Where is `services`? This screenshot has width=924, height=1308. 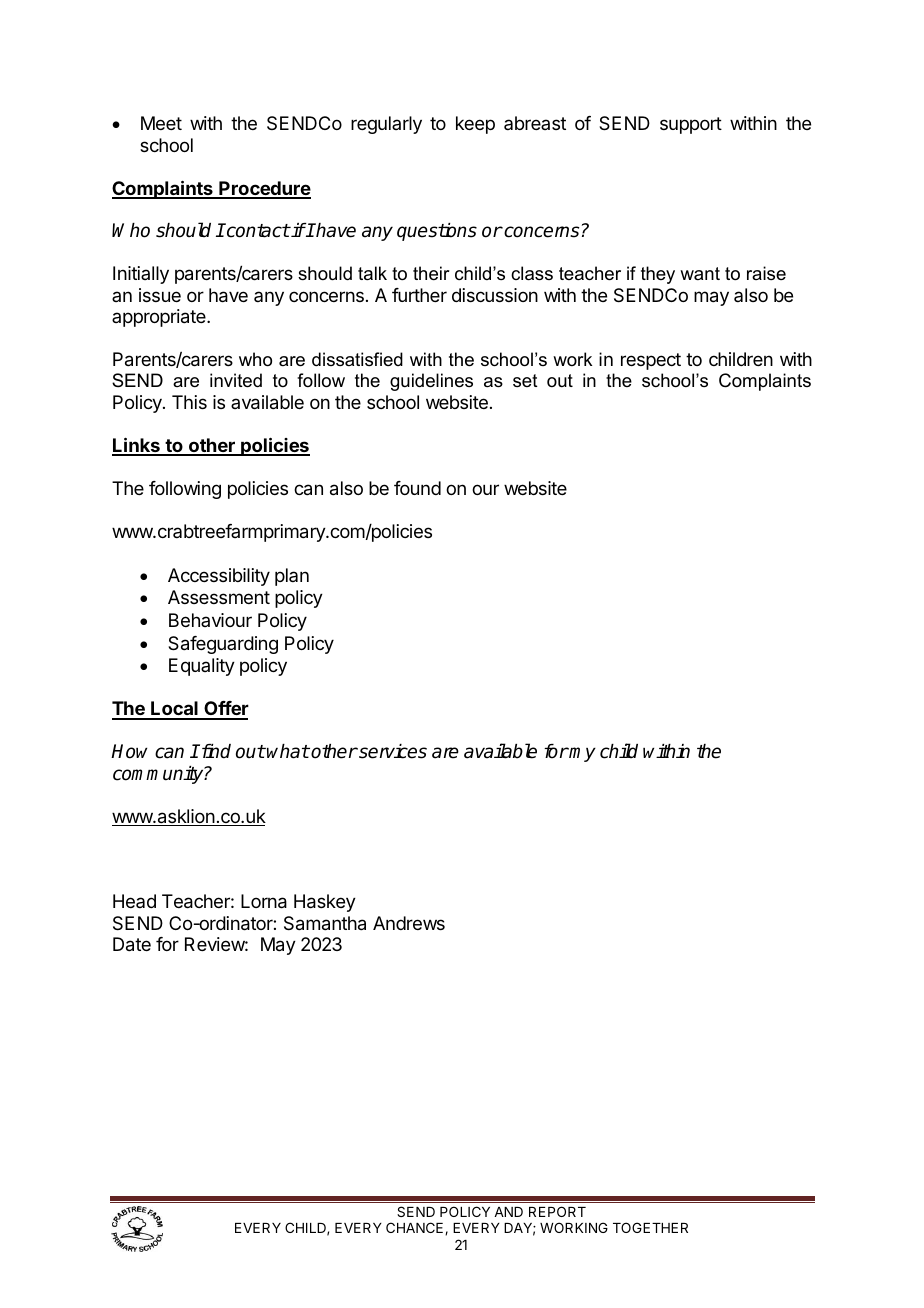
services is located at coordinates (392, 751).
